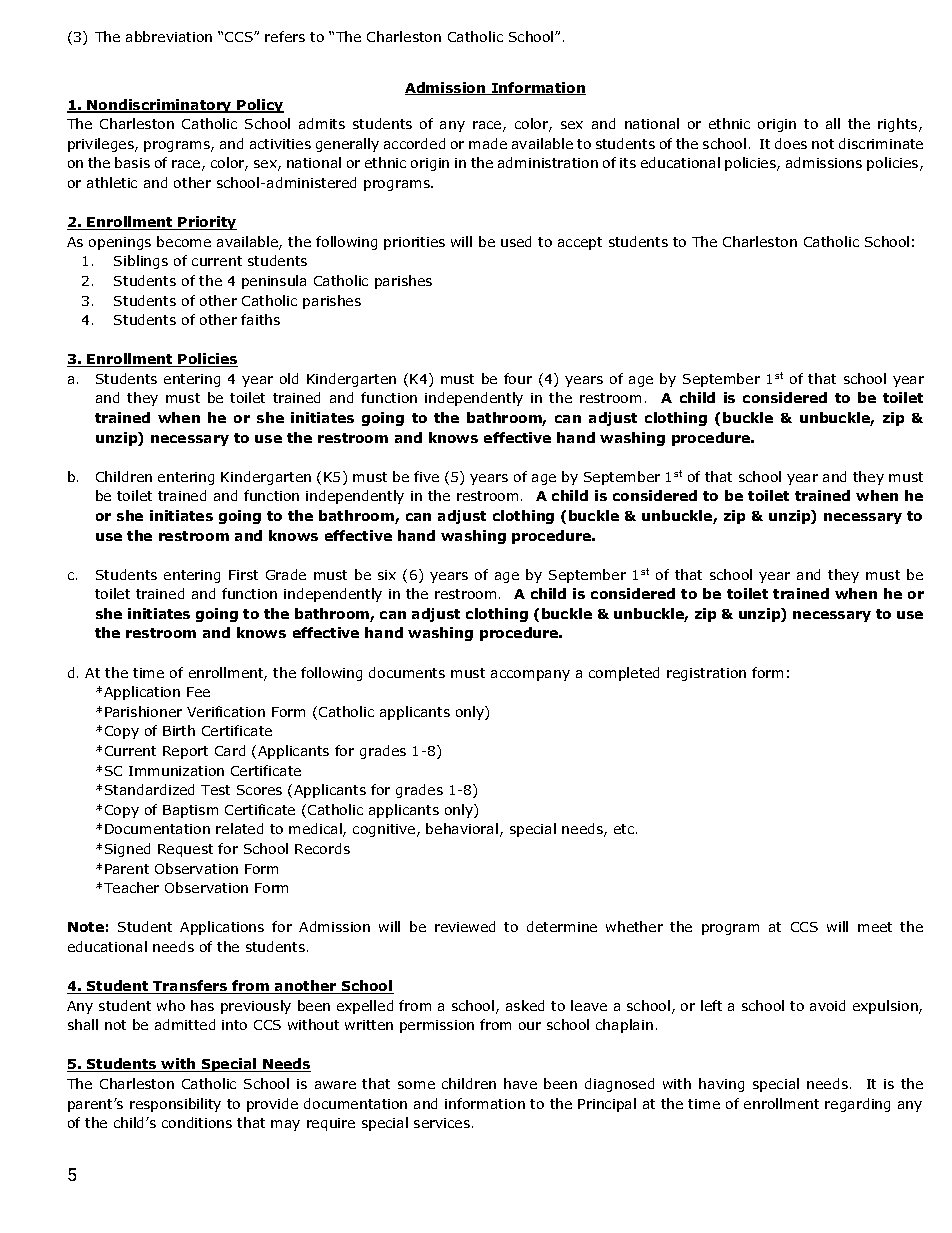 Image resolution: width=952 pixels, height=1233 pixels. Describe the element at coordinates (520, 1083) in the screenshot. I see `have` at that location.
